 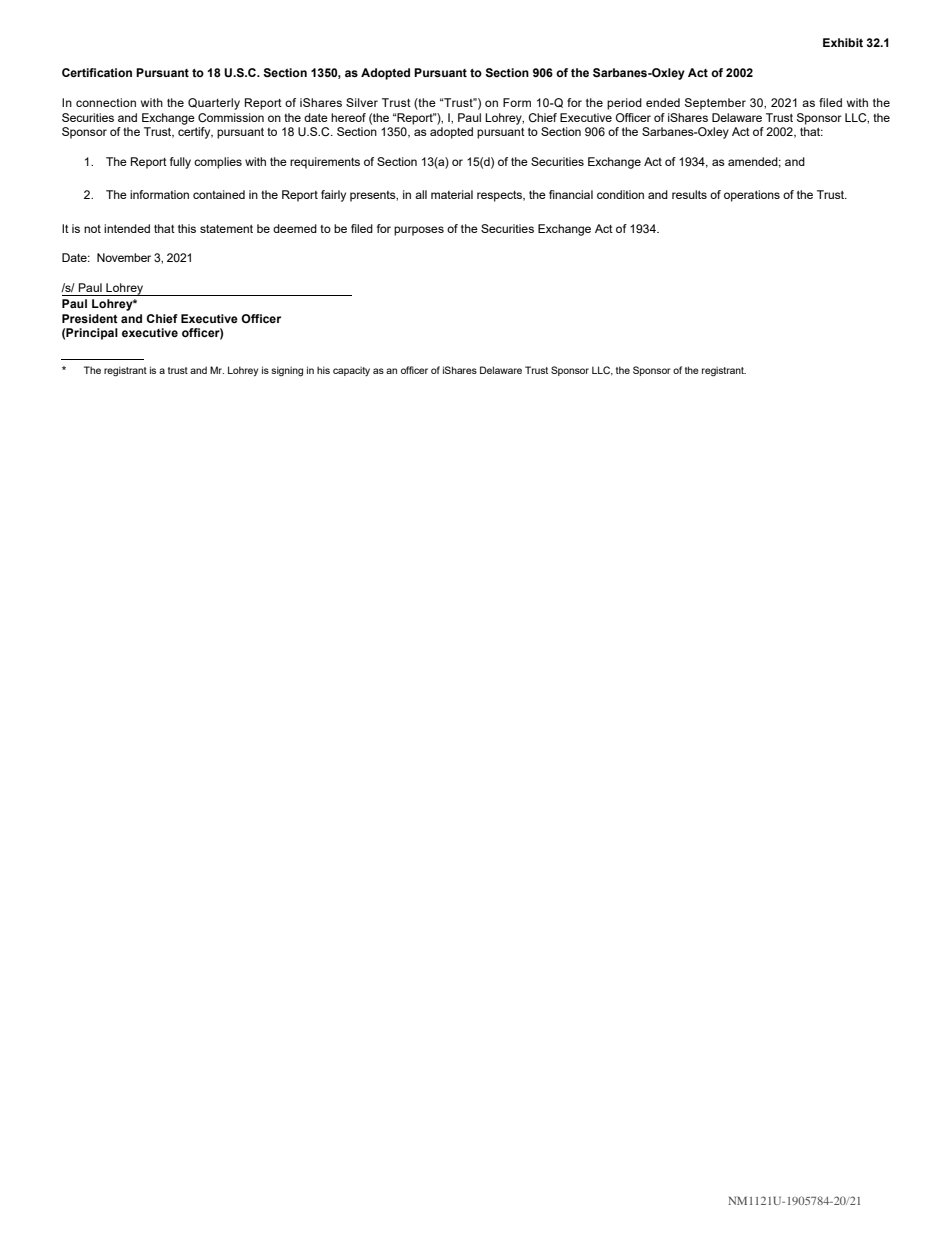 What do you see at coordinates (351, 371) in the screenshot?
I see `capacity` at bounding box center [351, 371].
